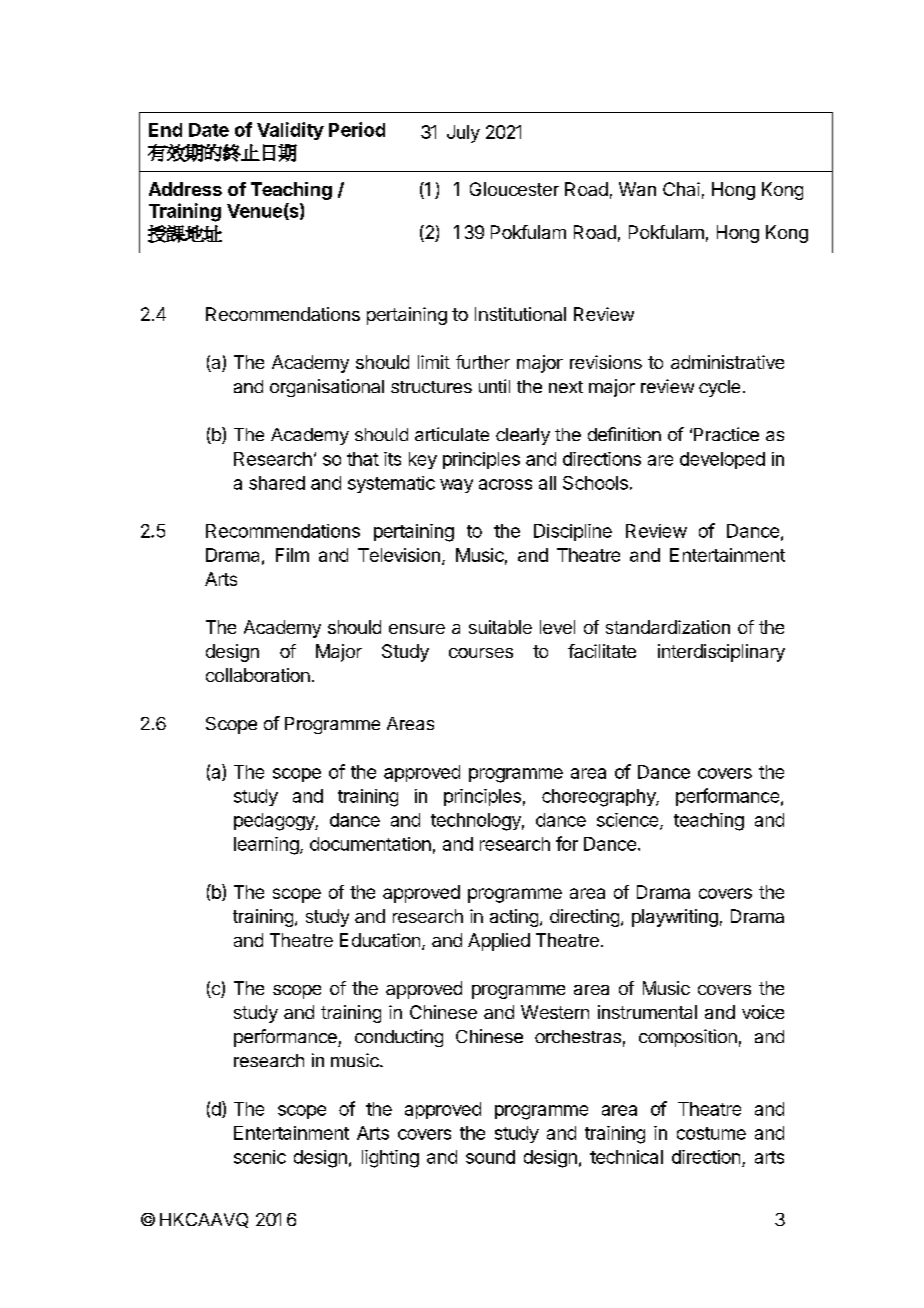 The width and height of the screenshot is (924, 1308). I want to click on collaboration, so click(258, 675).
